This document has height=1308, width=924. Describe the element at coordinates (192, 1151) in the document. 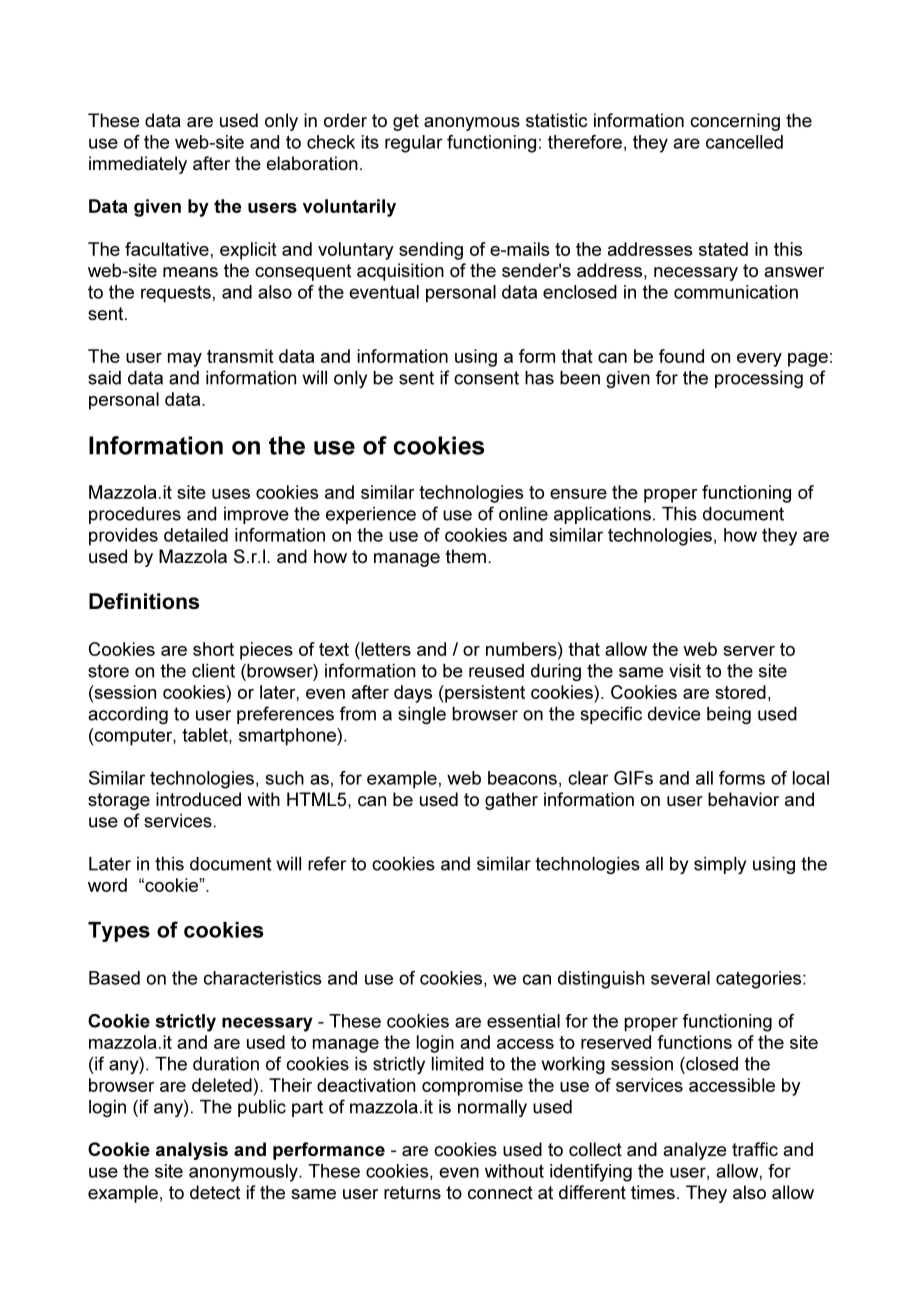

I see `analysis` at that location.
